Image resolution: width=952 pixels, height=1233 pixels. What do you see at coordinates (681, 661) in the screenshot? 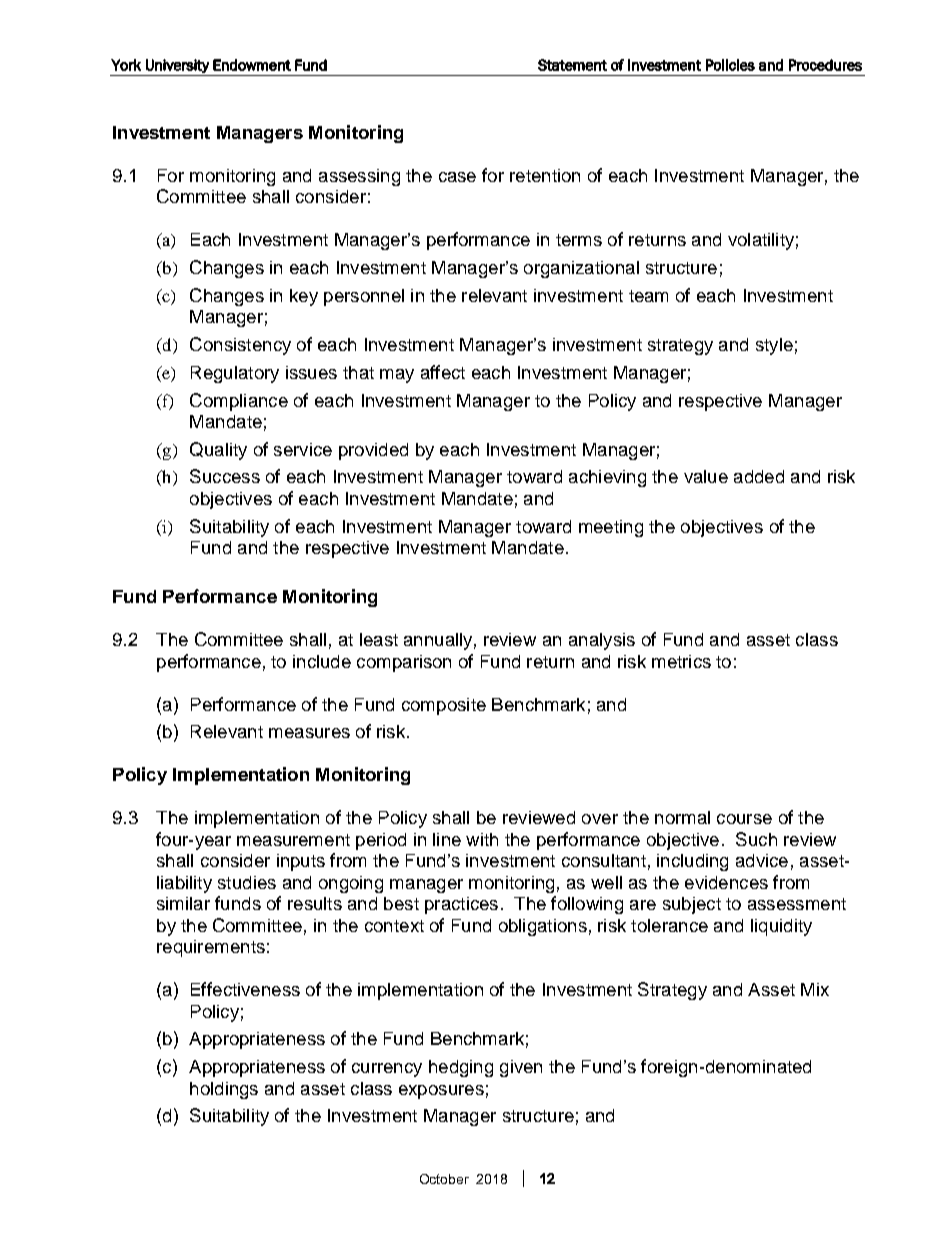
I see `metrics` at bounding box center [681, 661].
